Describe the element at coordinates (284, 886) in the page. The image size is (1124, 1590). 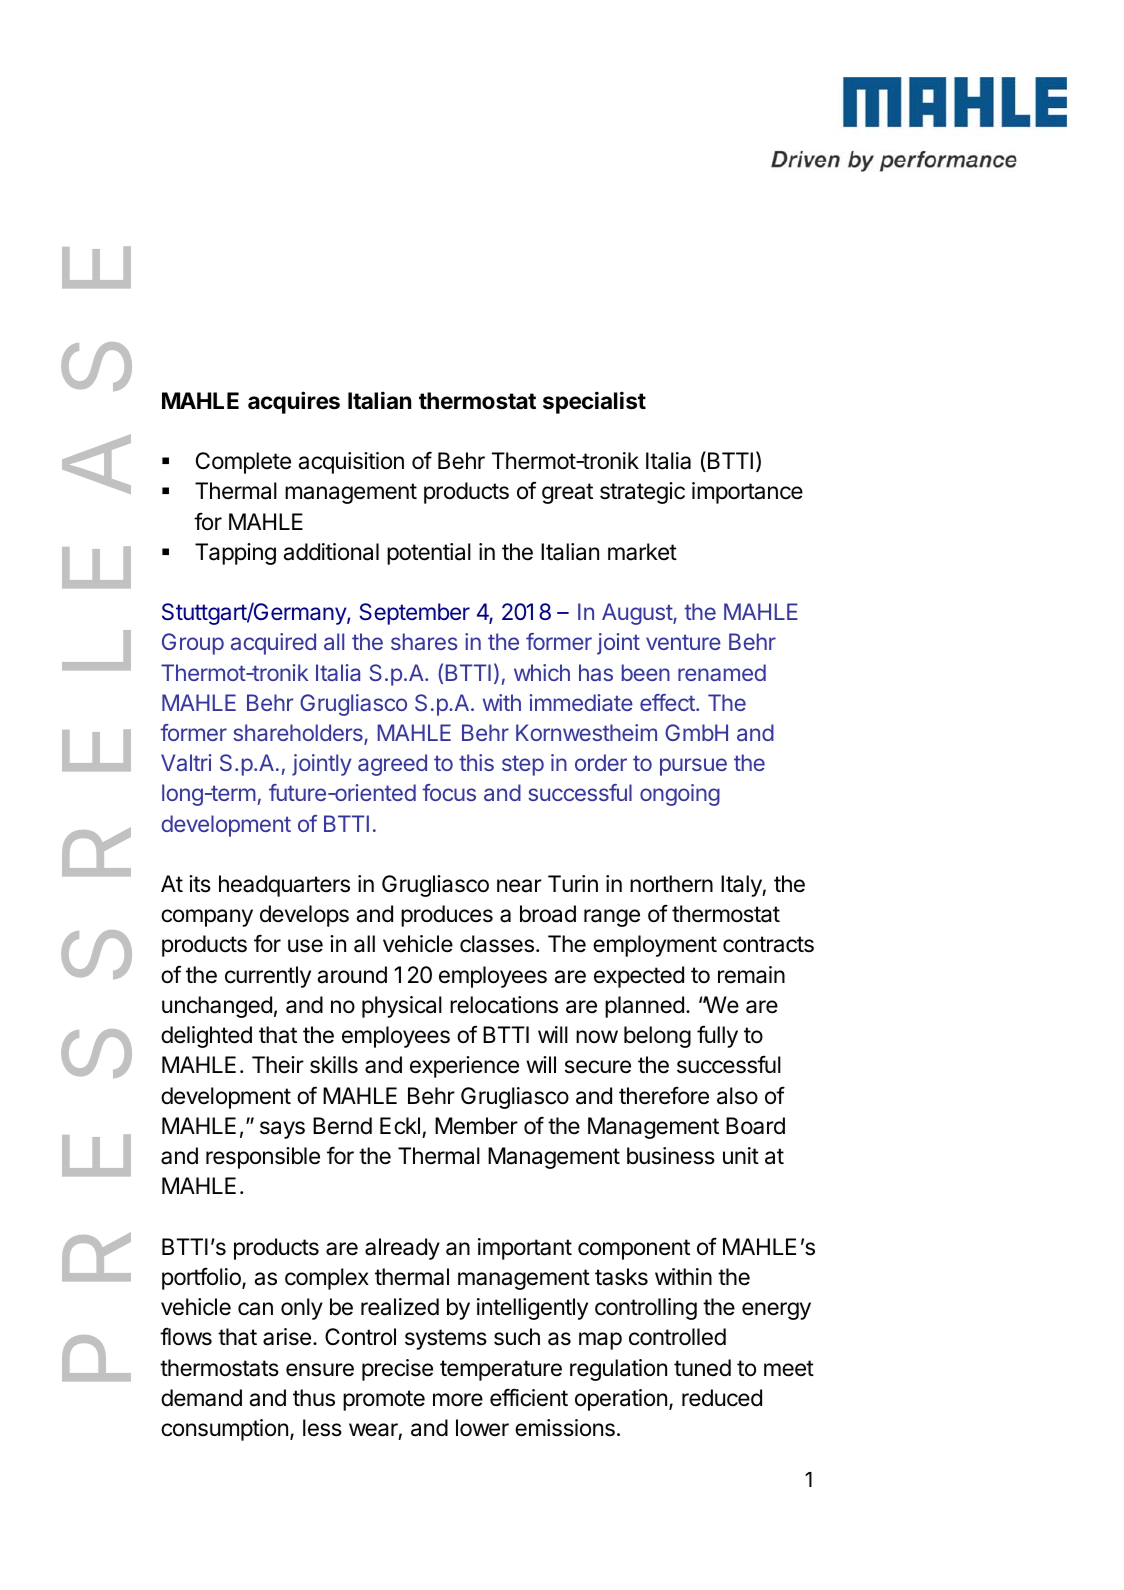
I see `headquarters` at that location.
